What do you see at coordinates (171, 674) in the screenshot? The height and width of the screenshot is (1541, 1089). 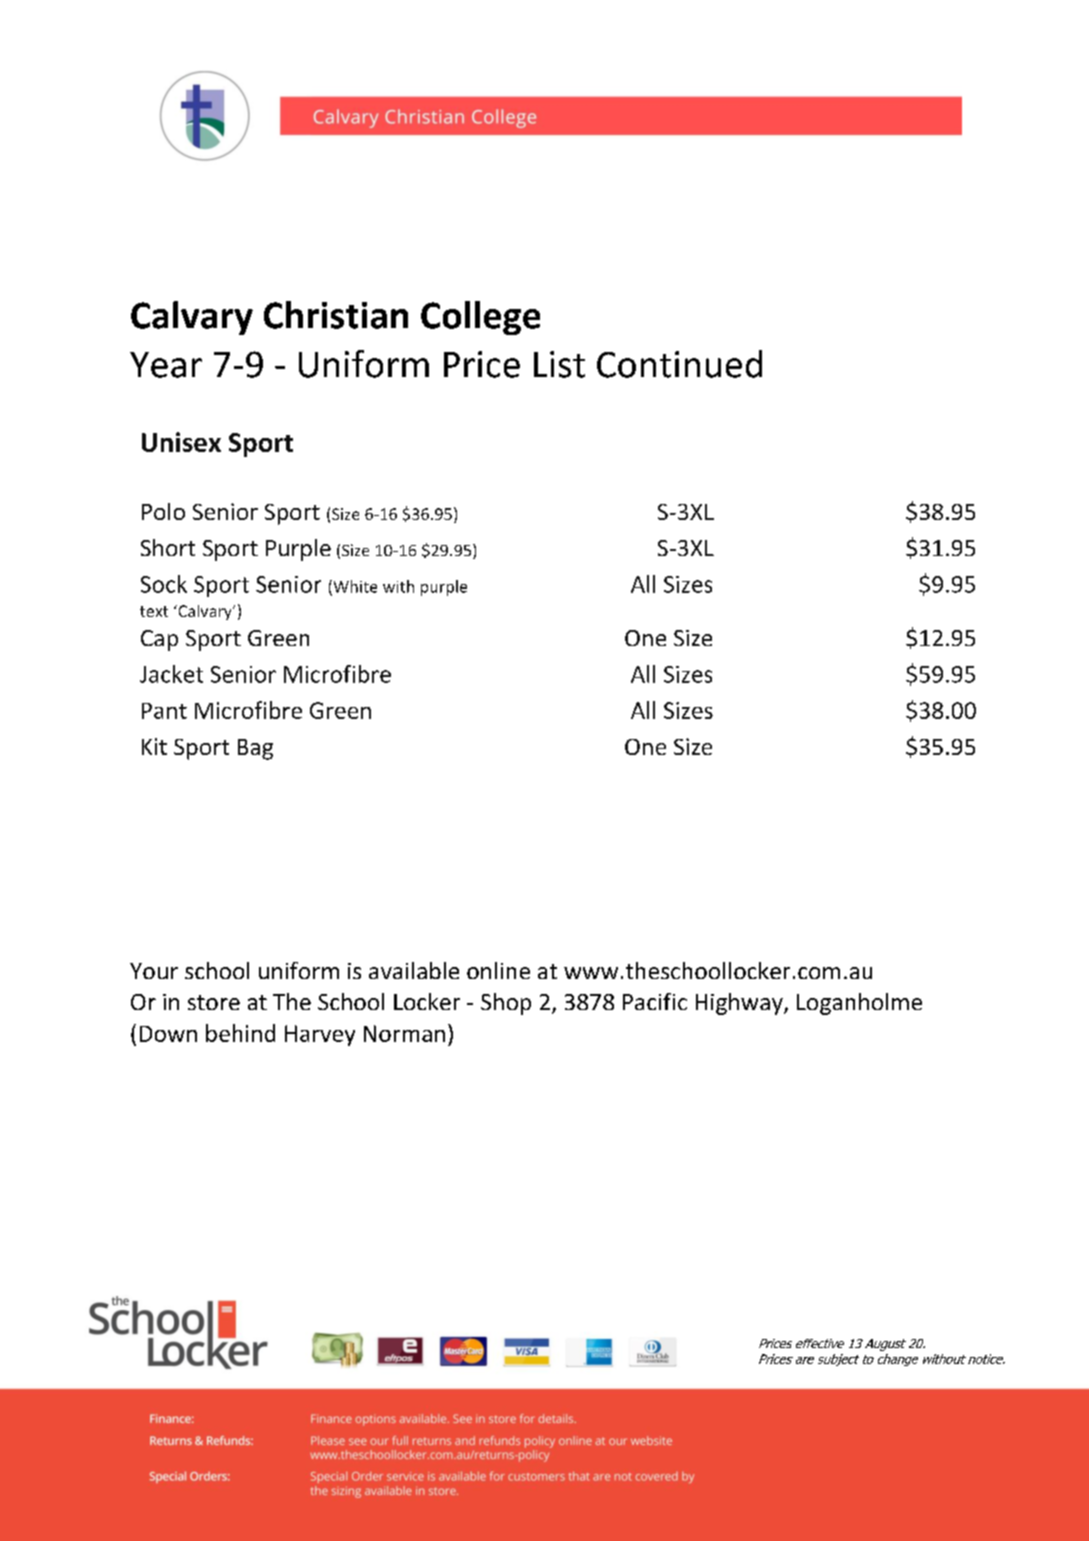 I see `Jacket` at bounding box center [171, 674].
